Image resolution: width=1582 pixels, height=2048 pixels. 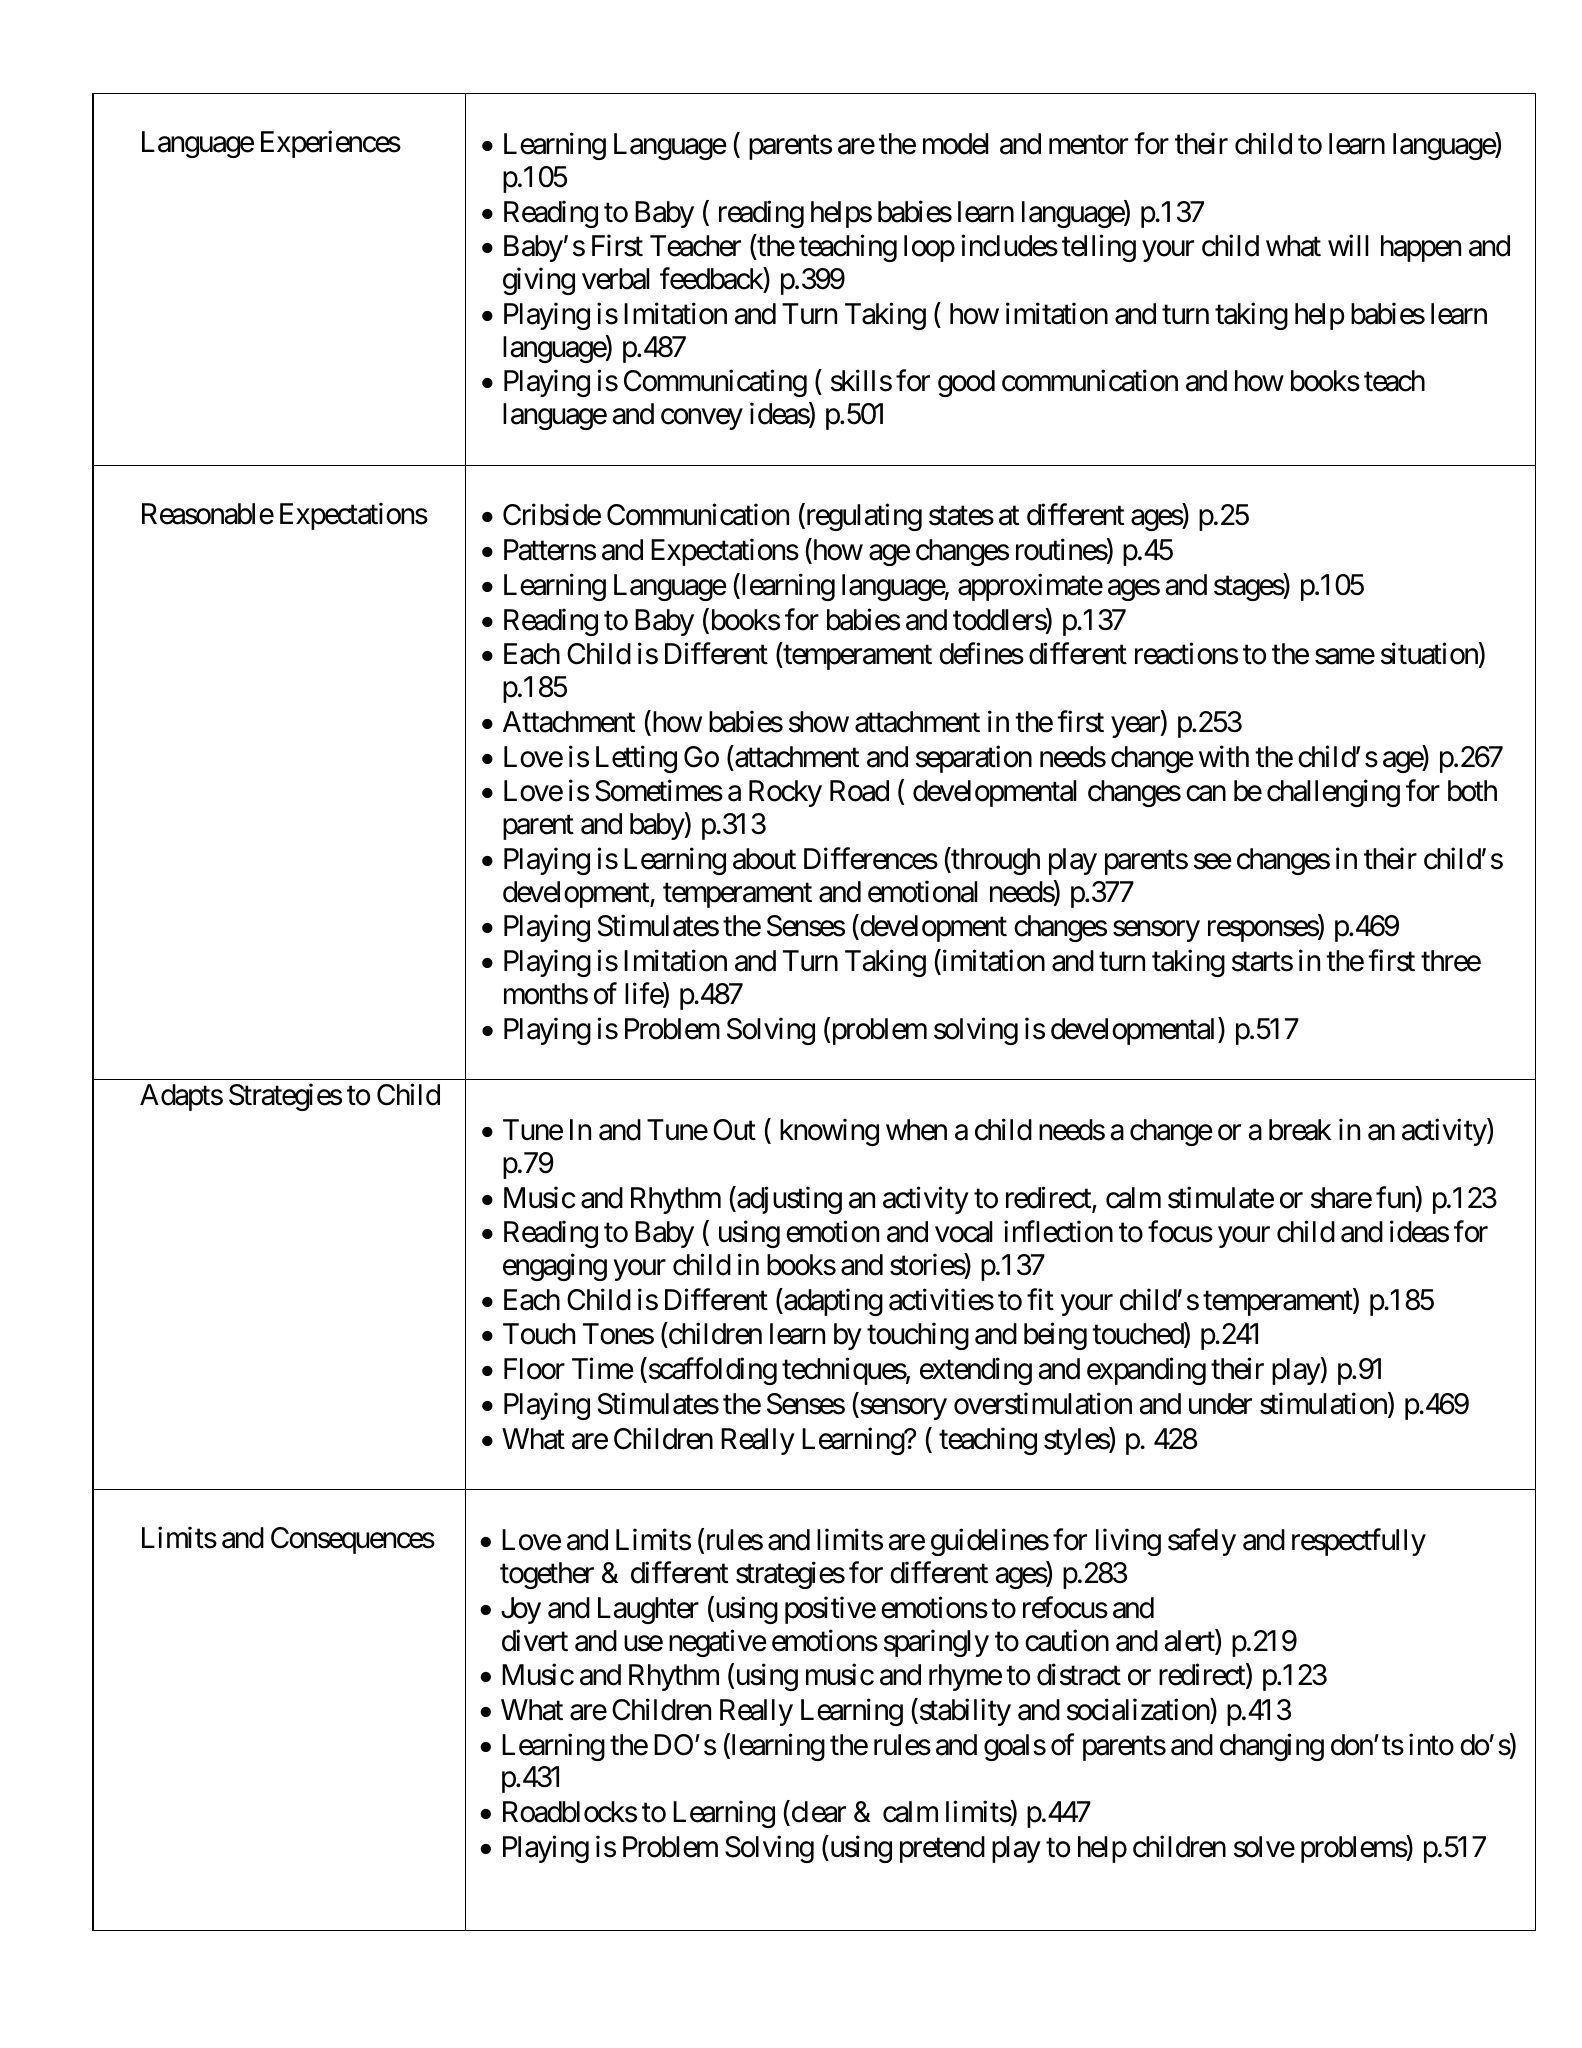 What do you see at coordinates (1300, 1130) in the screenshot?
I see `break` at bounding box center [1300, 1130].
